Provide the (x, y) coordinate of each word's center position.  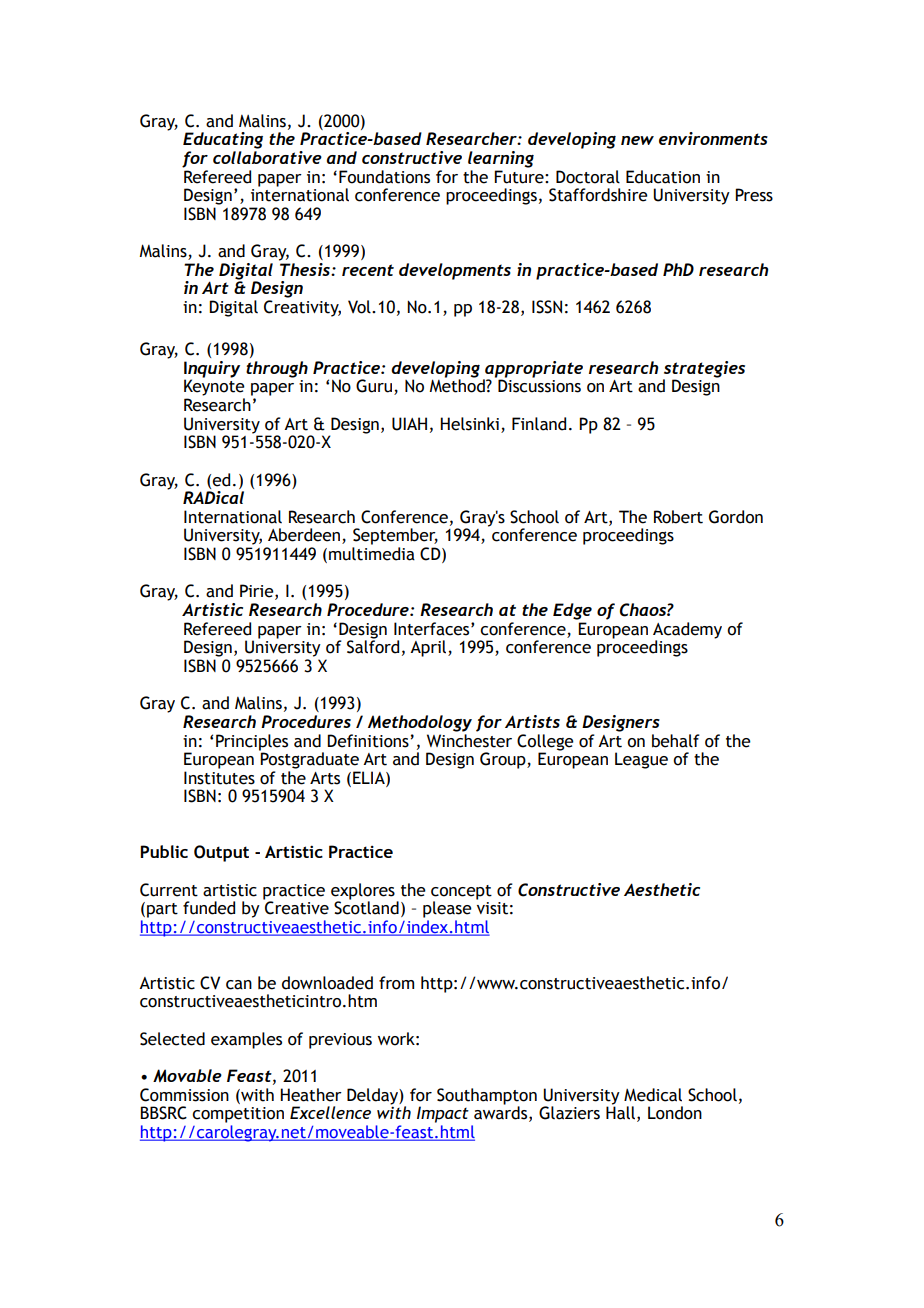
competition (238, 1115)
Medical (653, 1095)
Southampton (487, 1097)
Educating (223, 140)
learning (501, 159)
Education (663, 177)
